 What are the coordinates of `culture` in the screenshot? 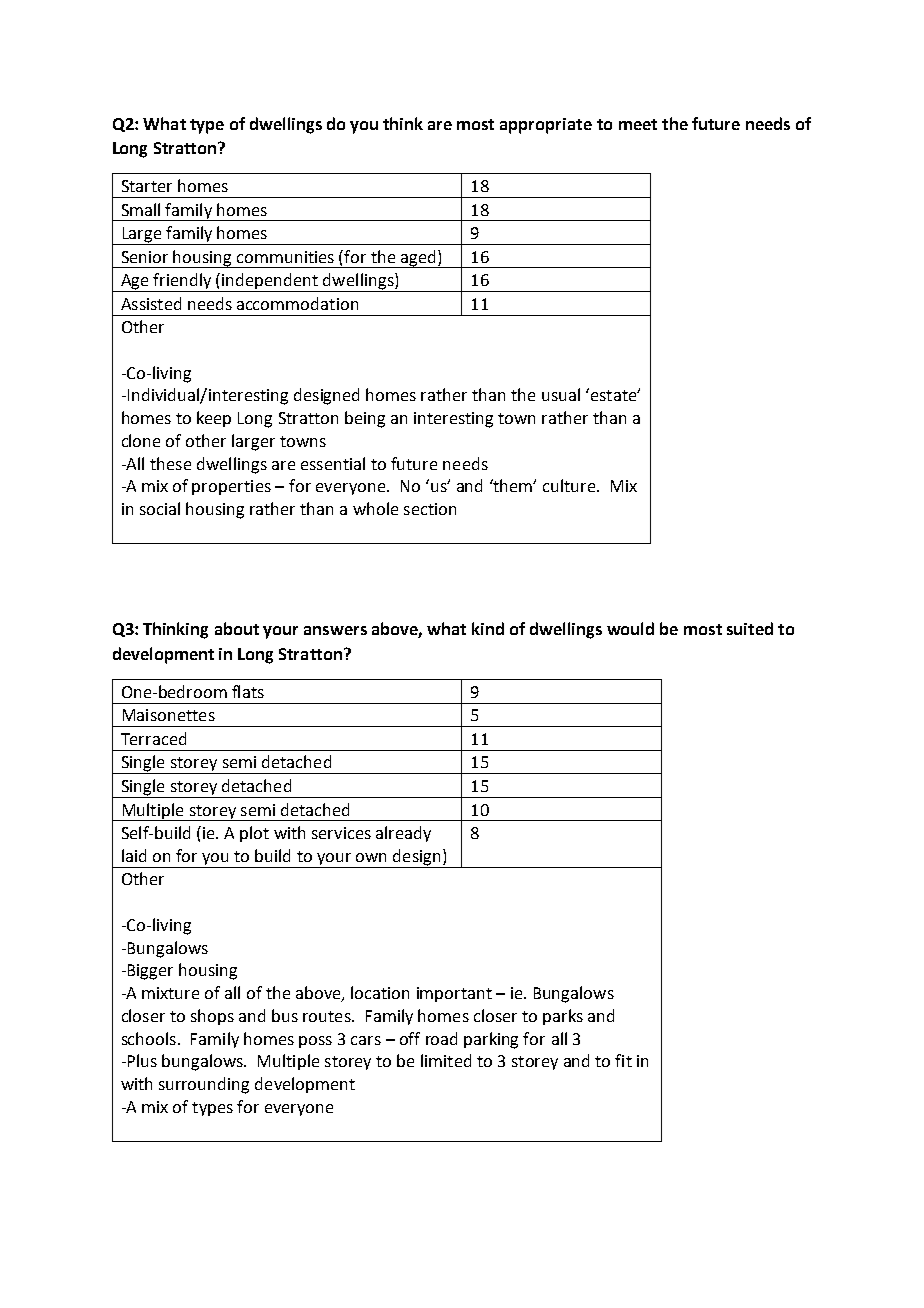 It's located at (569, 485).
